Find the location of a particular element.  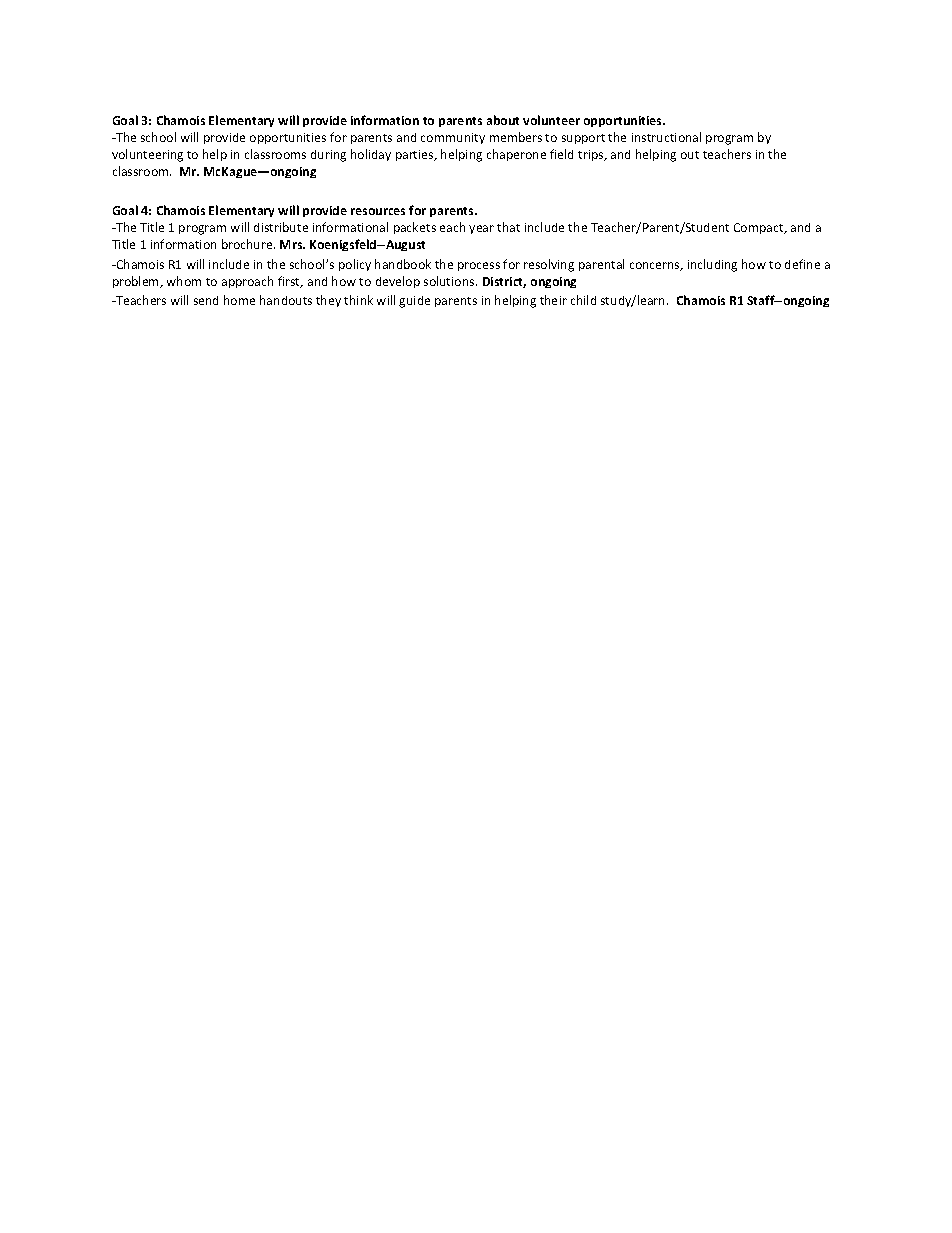

Compact is located at coordinates (760, 228).
